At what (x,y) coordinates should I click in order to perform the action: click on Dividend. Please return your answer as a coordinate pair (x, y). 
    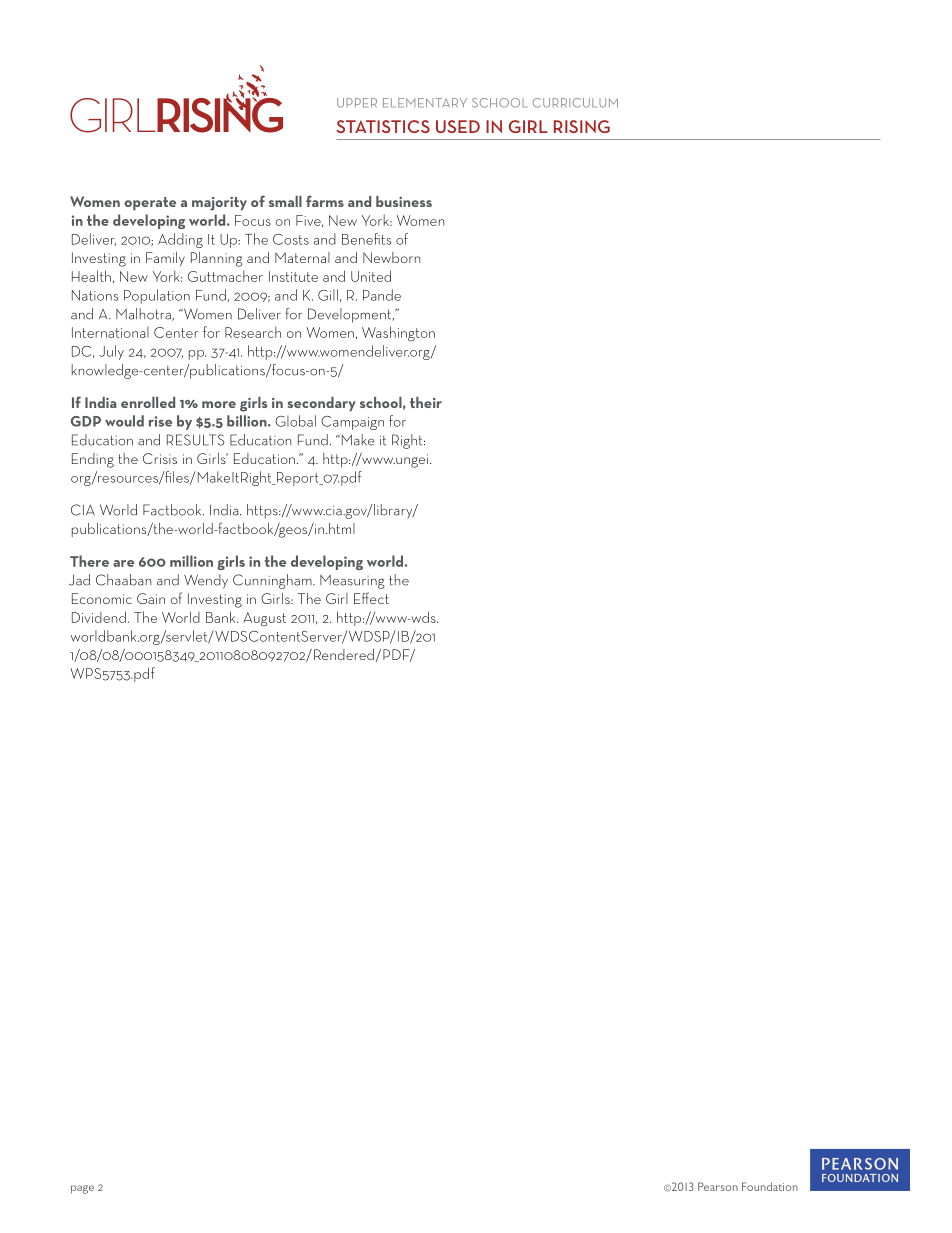
    Looking at the image, I should click on (99, 617).
